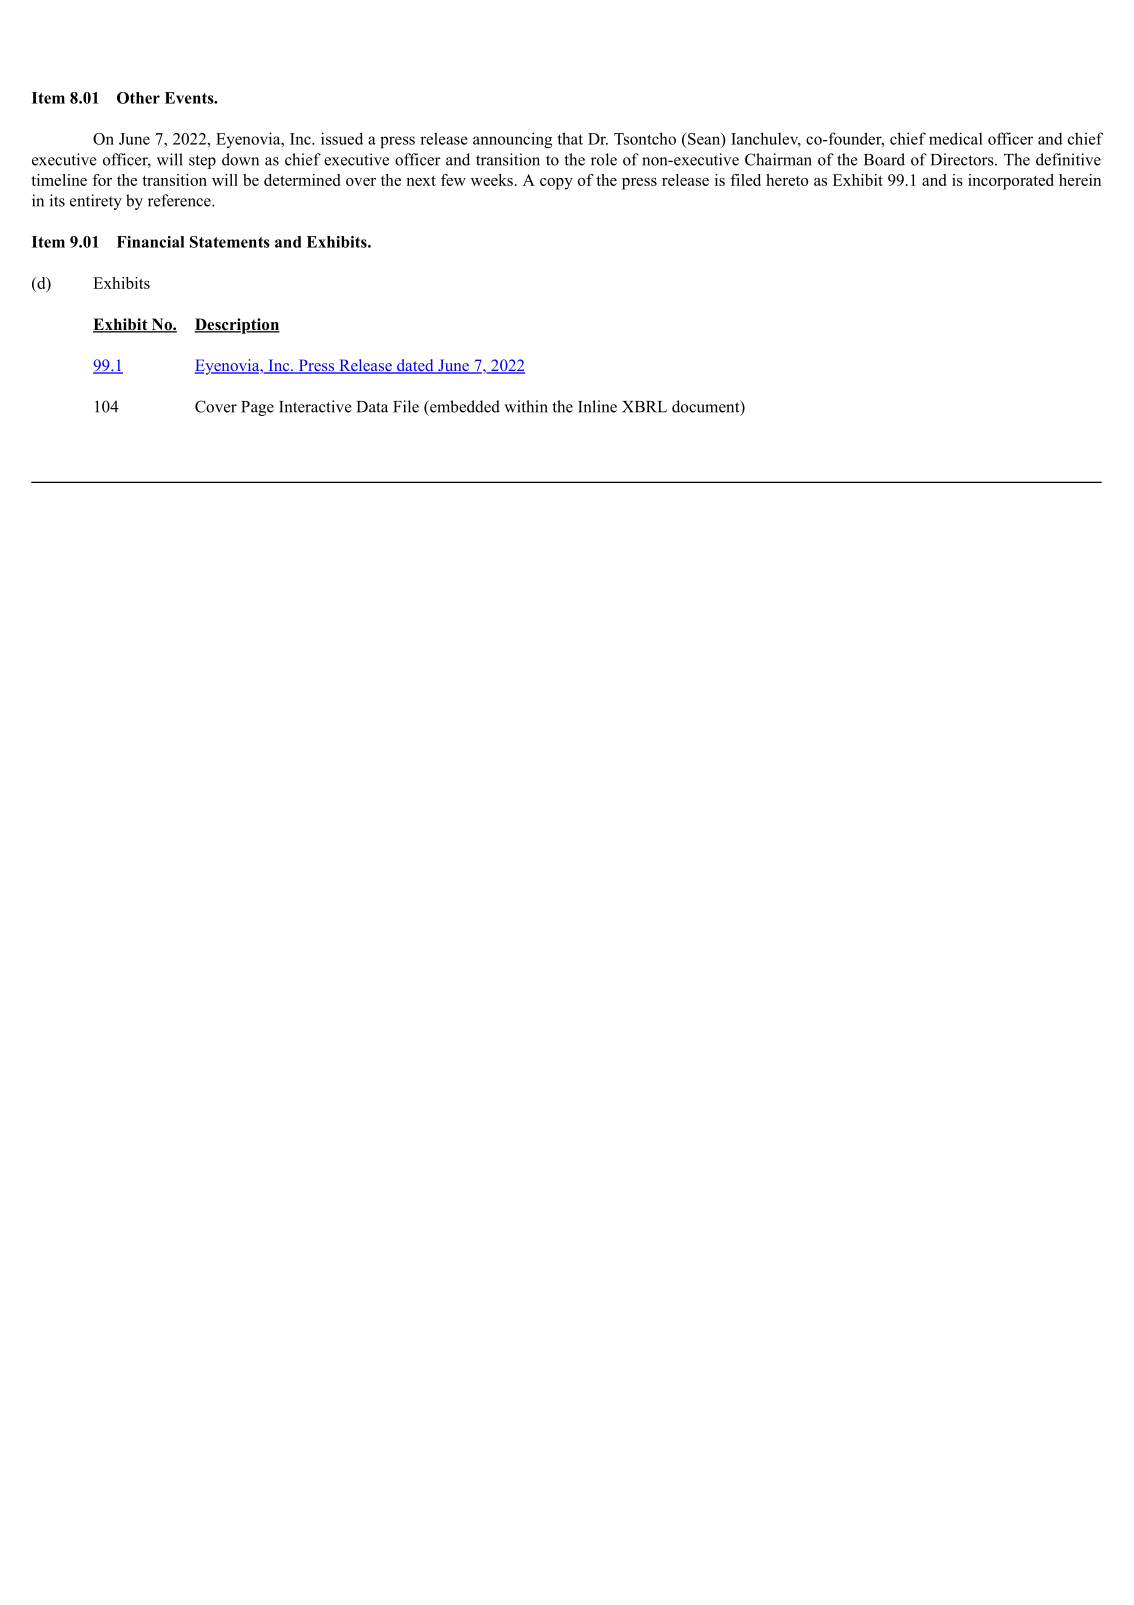  What do you see at coordinates (526, 406) in the screenshot?
I see `within` at bounding box center [526, 406].
